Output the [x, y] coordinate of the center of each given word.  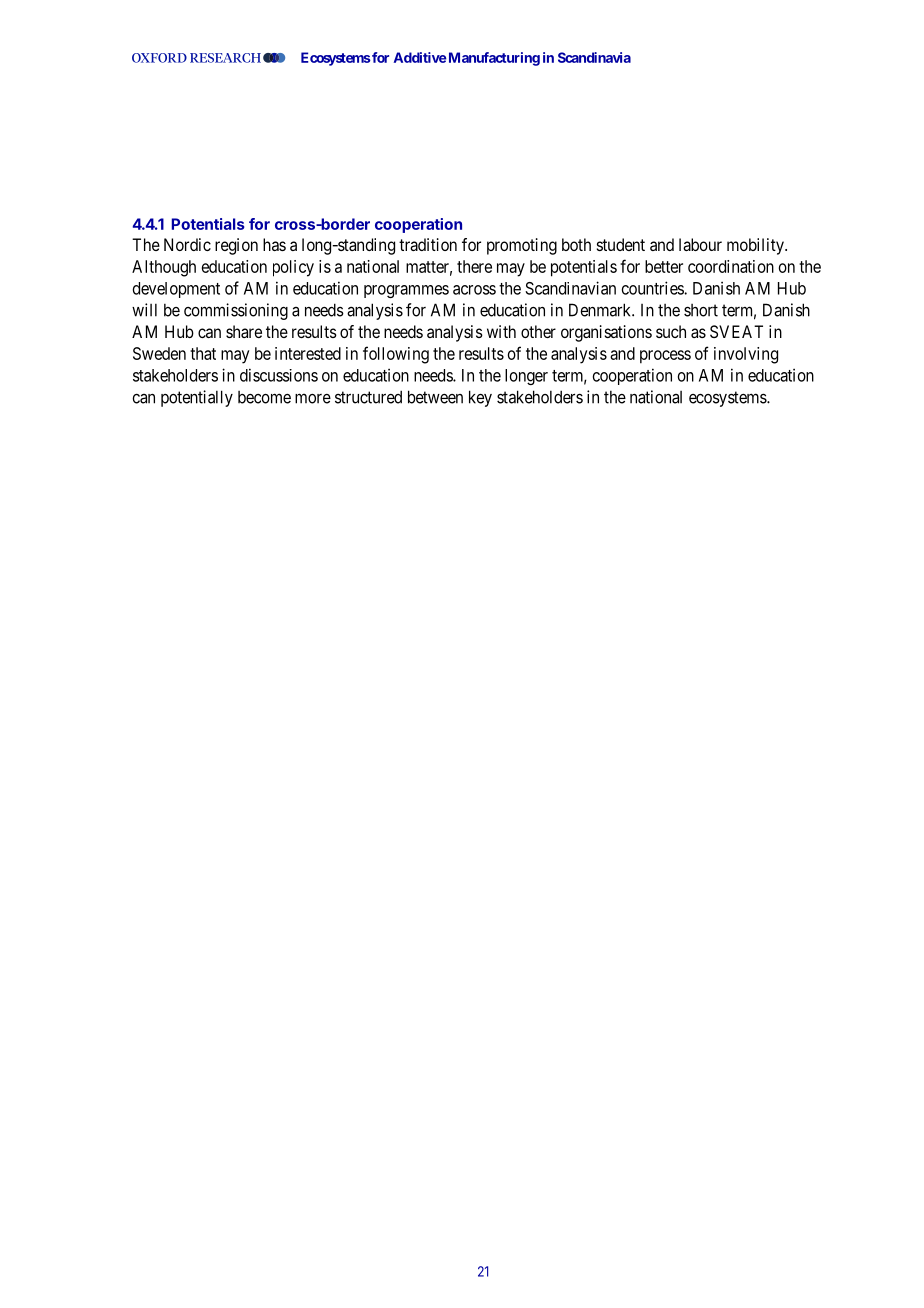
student [621, 244]
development [176, 290]
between [435, 397]
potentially [197, 398]
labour [700, 244]
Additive [420, 57]
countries [653, 288]
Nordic [187, 244]
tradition [428, 244]
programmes [406, 291]
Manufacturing [494, 59]
